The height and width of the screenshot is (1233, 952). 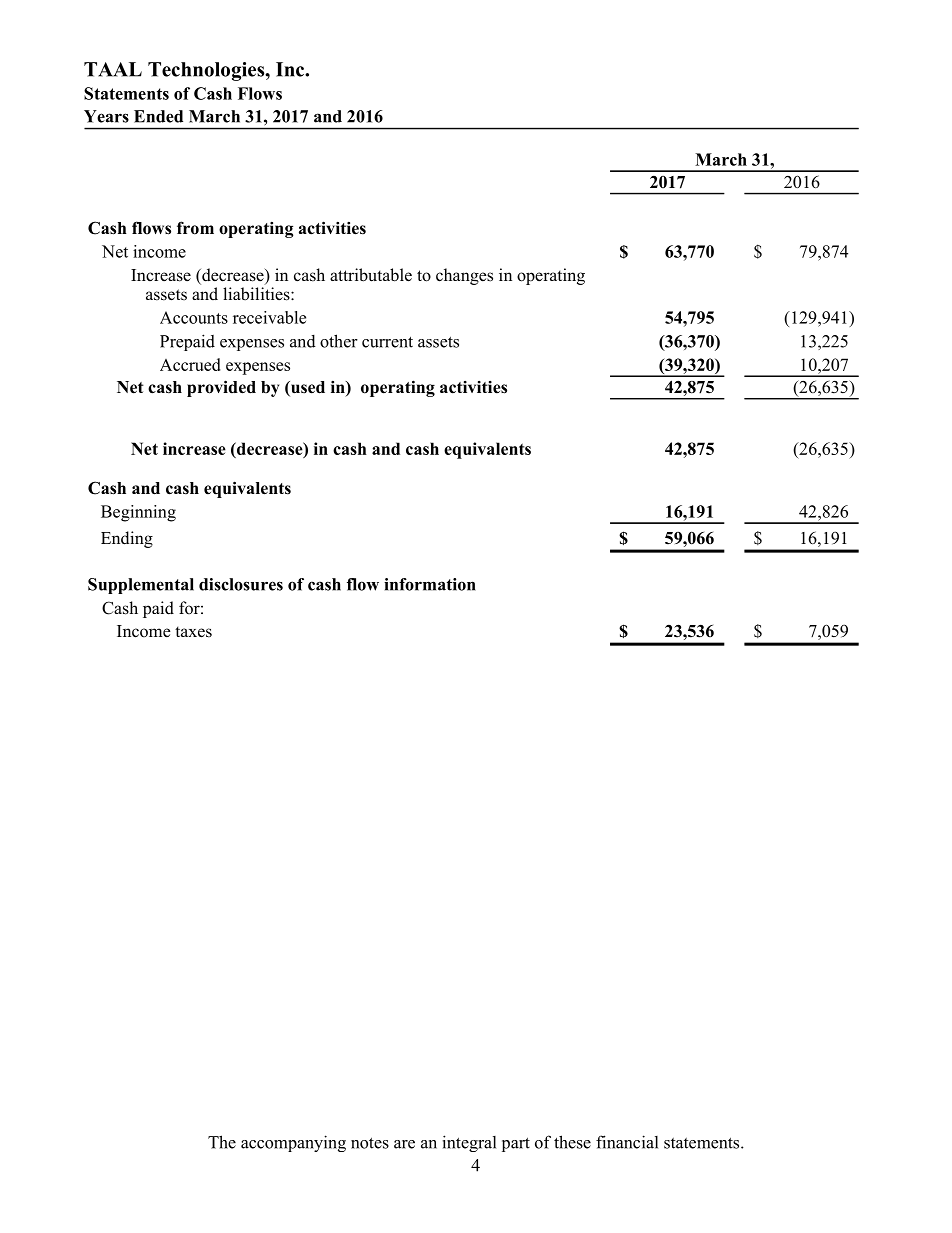 I want to click on changes, so click(x=464, y=276).
